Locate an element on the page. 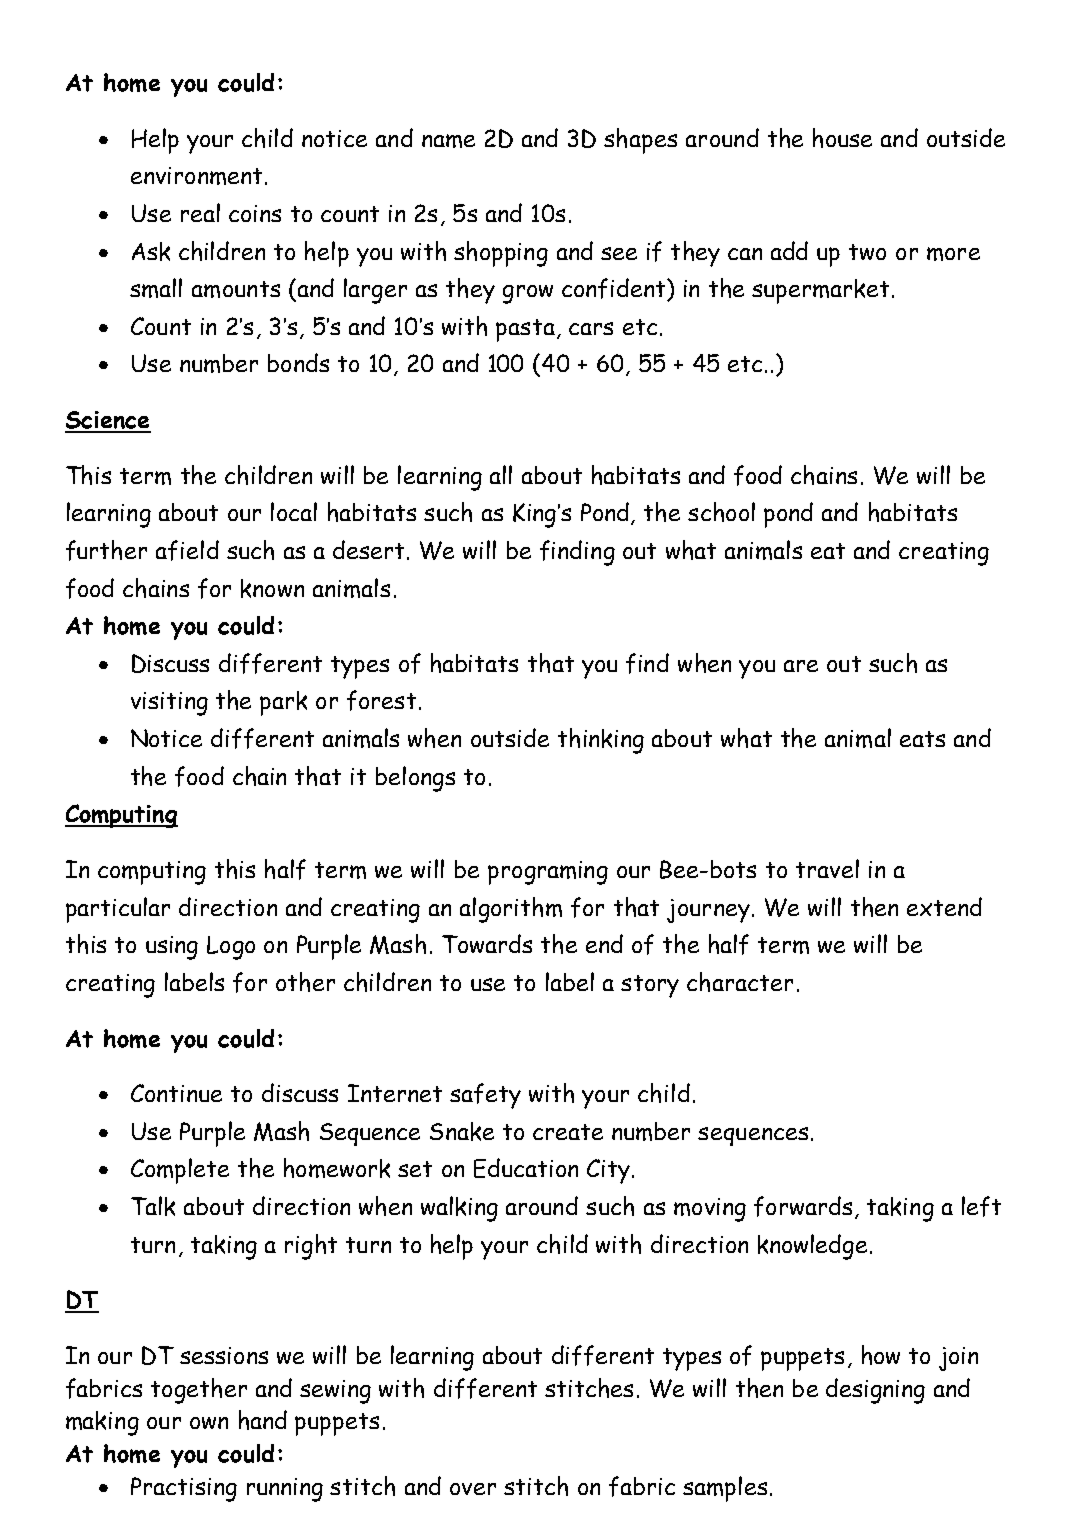 The width and height of the document is (1075, 1520). over is located at coordinates (473, 1489).
